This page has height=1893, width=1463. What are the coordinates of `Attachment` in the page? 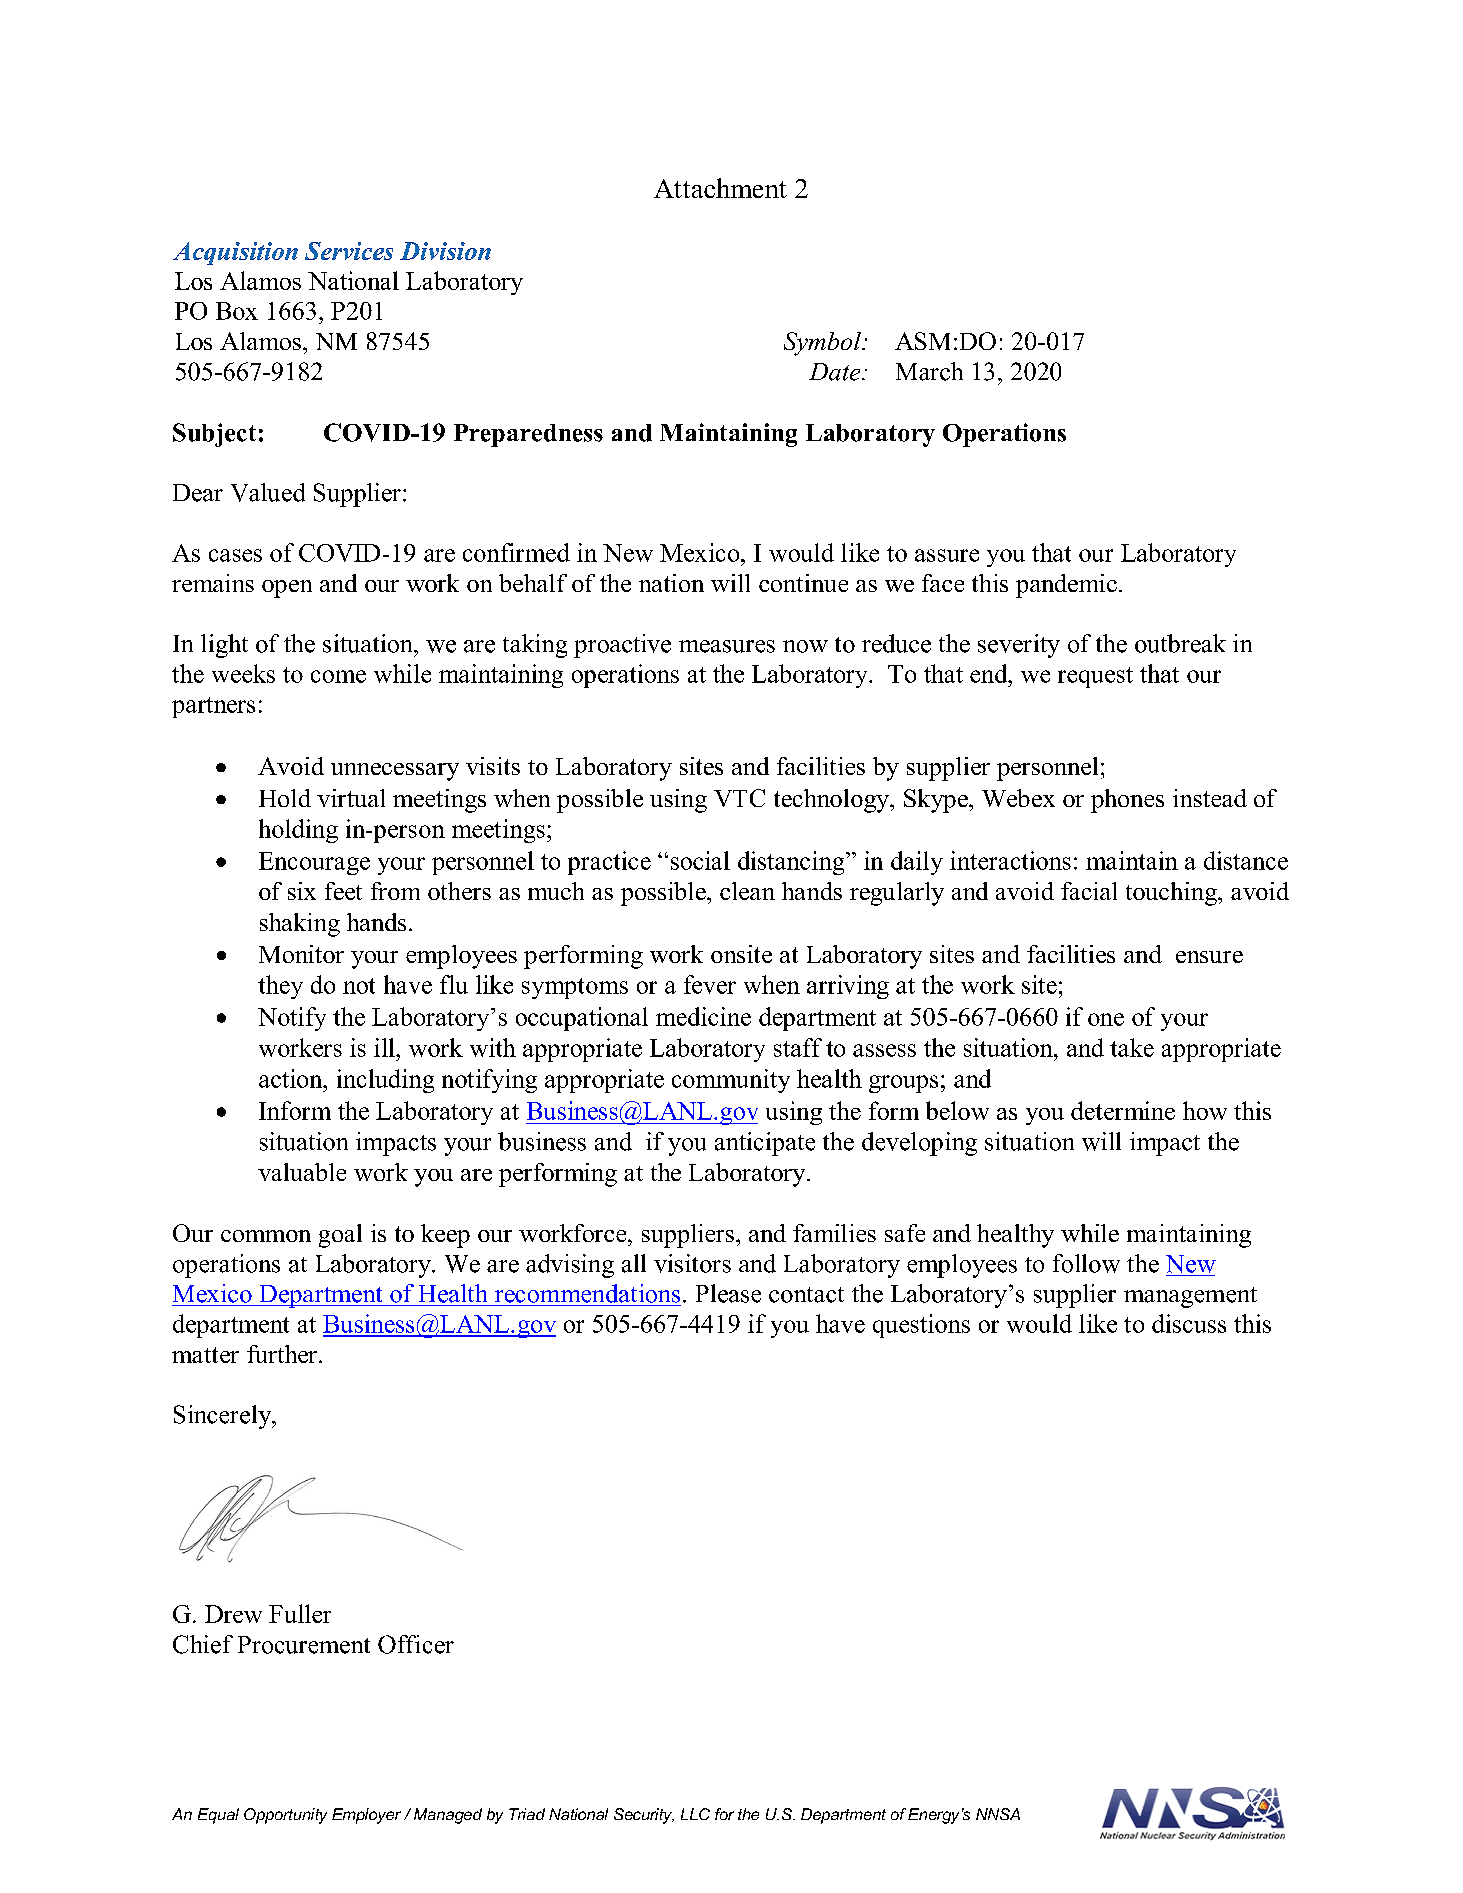 It's located at (720, 188).
